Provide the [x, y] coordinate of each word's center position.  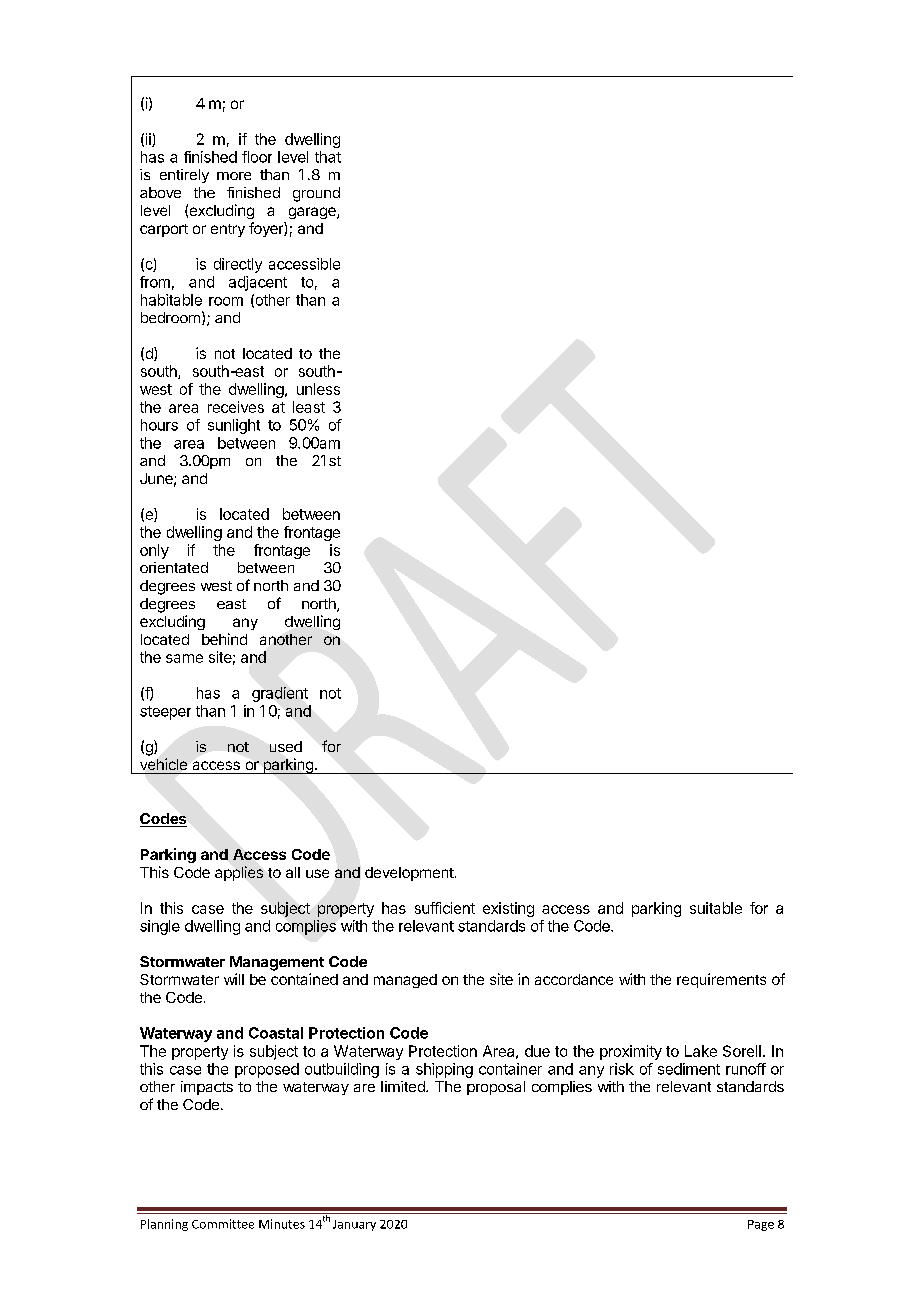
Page [761, 1225]
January [354, 1225]
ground [316, 194]
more [234, 176]
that [328, 157]
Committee [223, 1224]
